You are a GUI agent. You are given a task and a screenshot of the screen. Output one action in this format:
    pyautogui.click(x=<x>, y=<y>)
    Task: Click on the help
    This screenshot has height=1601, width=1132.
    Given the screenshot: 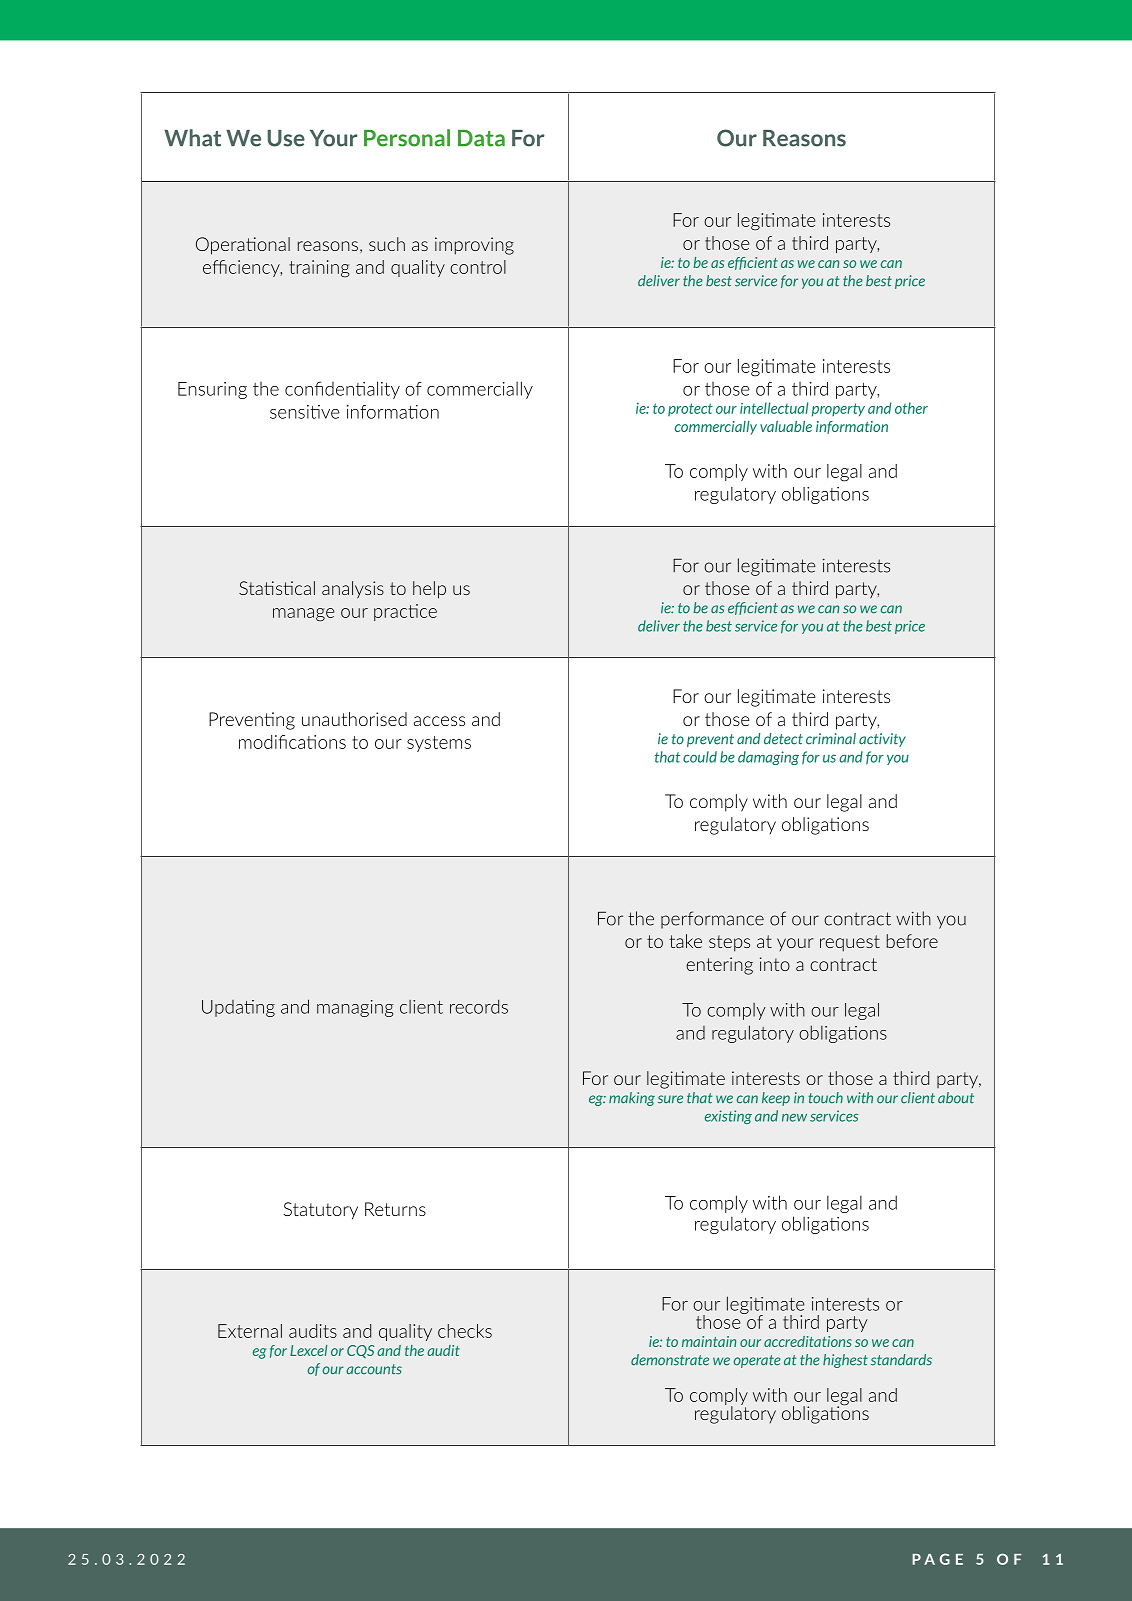 What is the action you would take?
    pyautogui.click(x=429, y=590)
